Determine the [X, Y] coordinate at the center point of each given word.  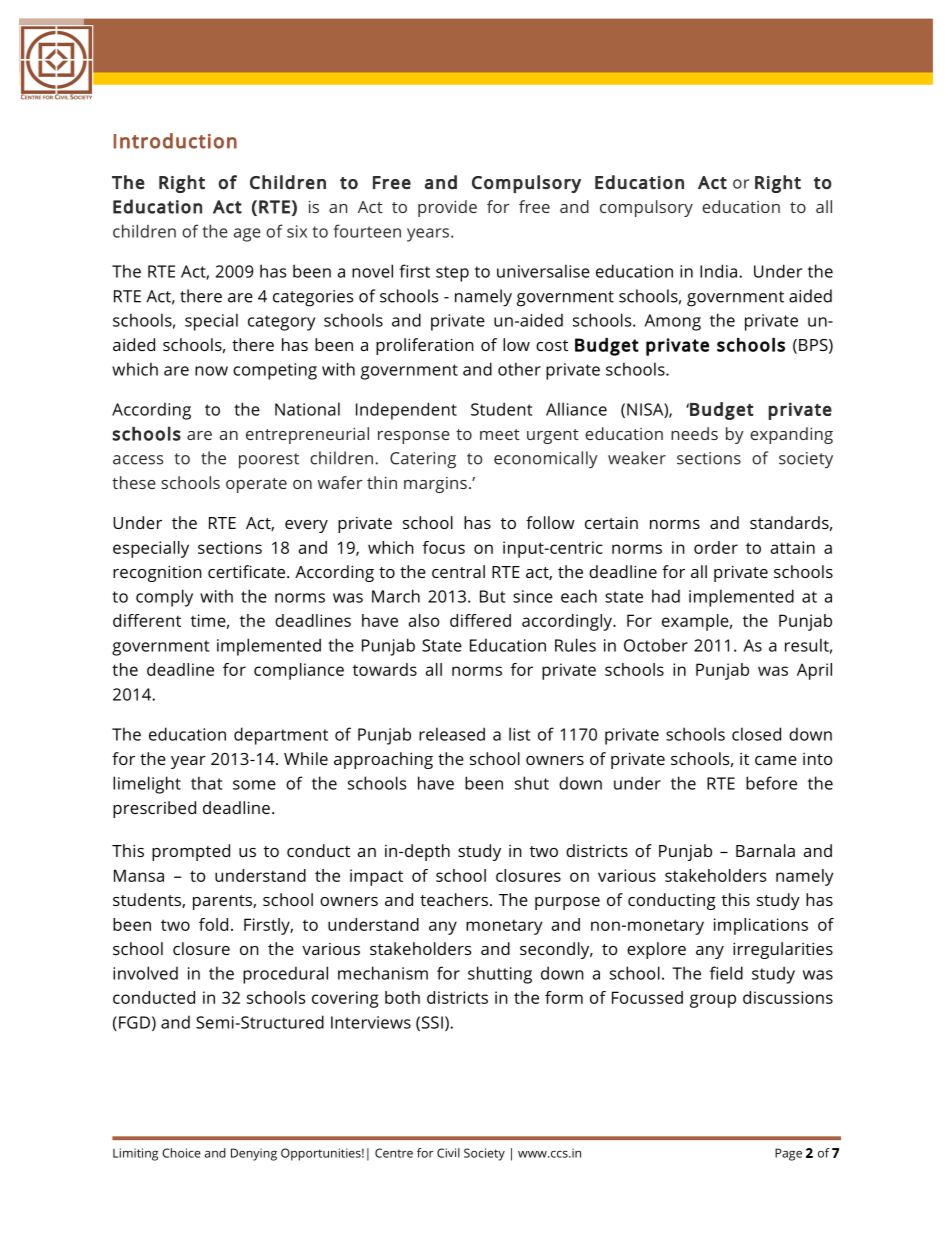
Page [788, 1154]
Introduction [175, 141]
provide [447, 208]
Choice [181, 1153]
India [718, 271]
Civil [448, 1153]
